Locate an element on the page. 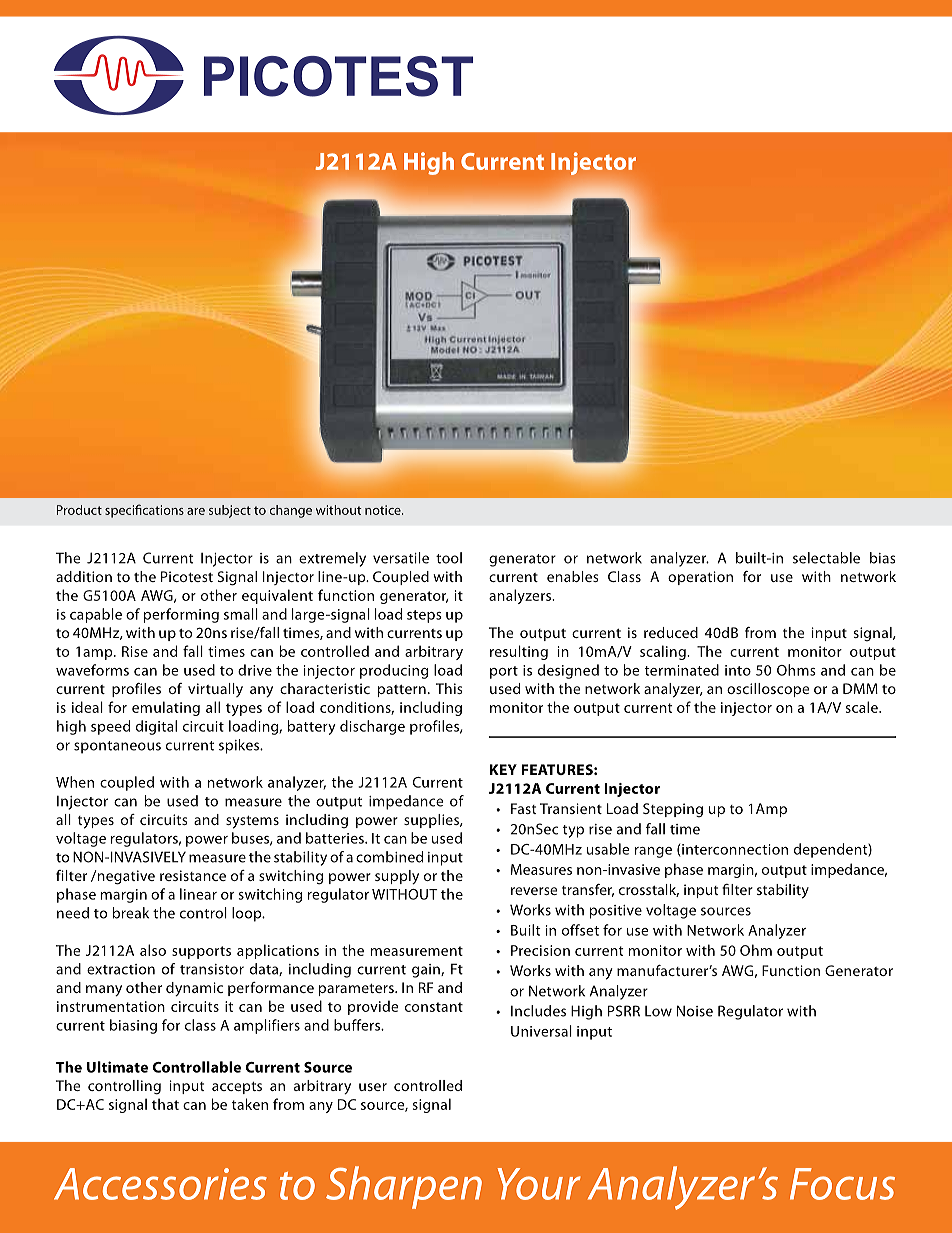 The width and height of the page is (952, 1233). oscilloscope is located at coordinates (768, 690).
